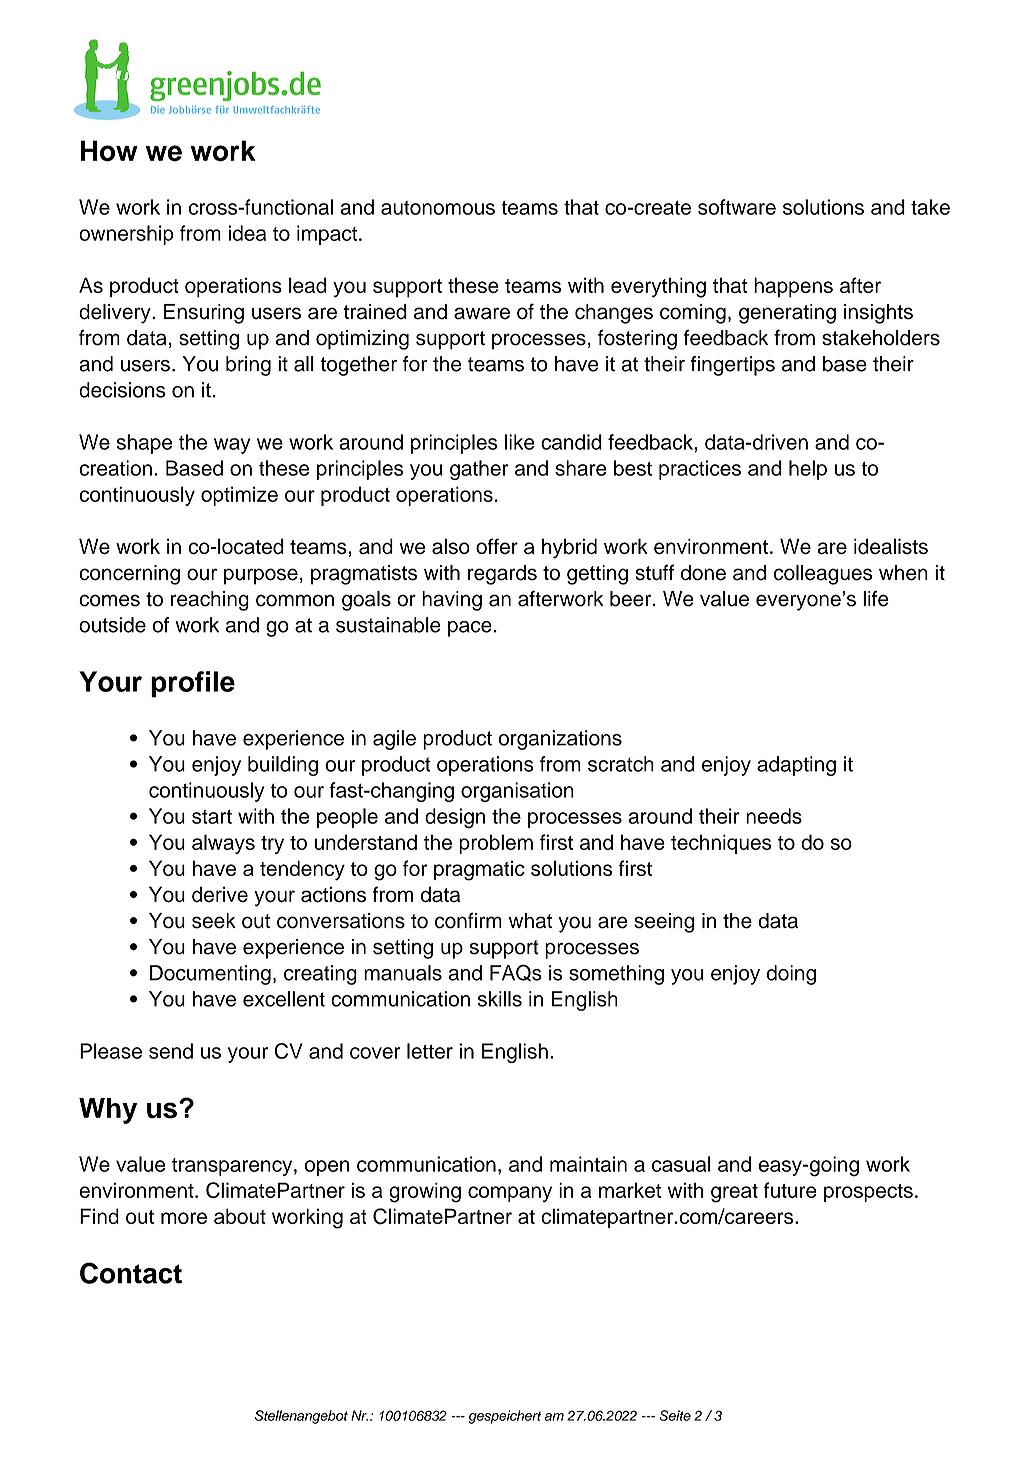 This document has width=1036, height=1465. I want to click on colleagues, so click(823, 575).
